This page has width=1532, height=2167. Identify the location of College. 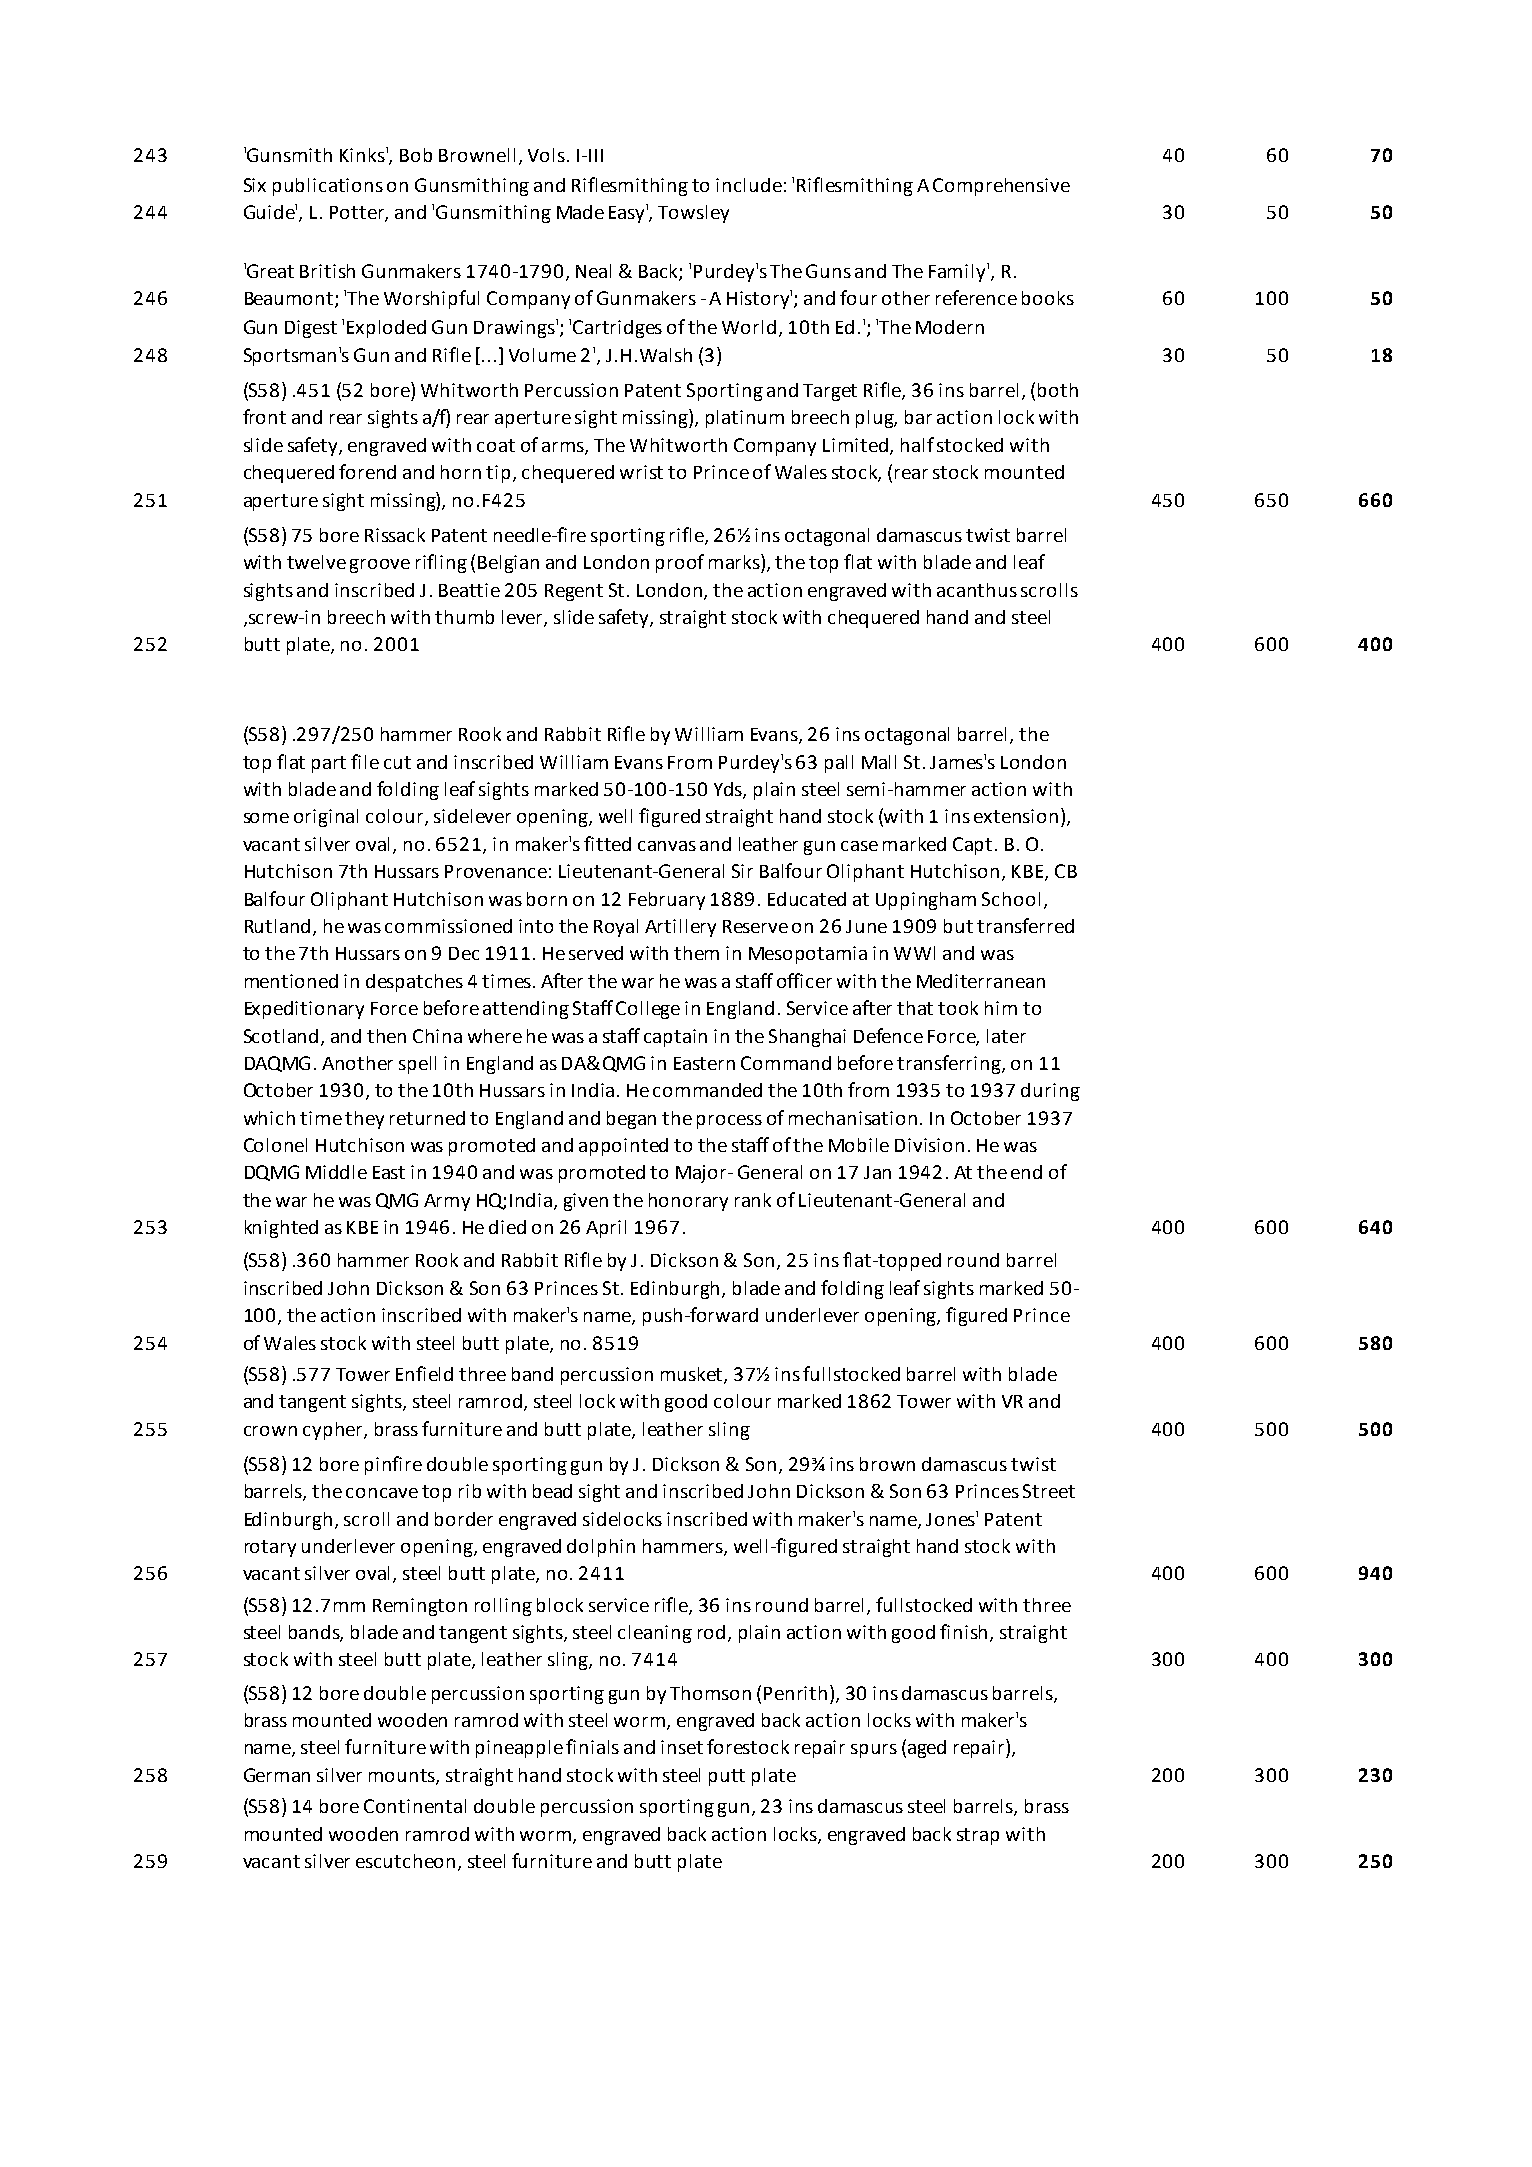
(648, 1010).
